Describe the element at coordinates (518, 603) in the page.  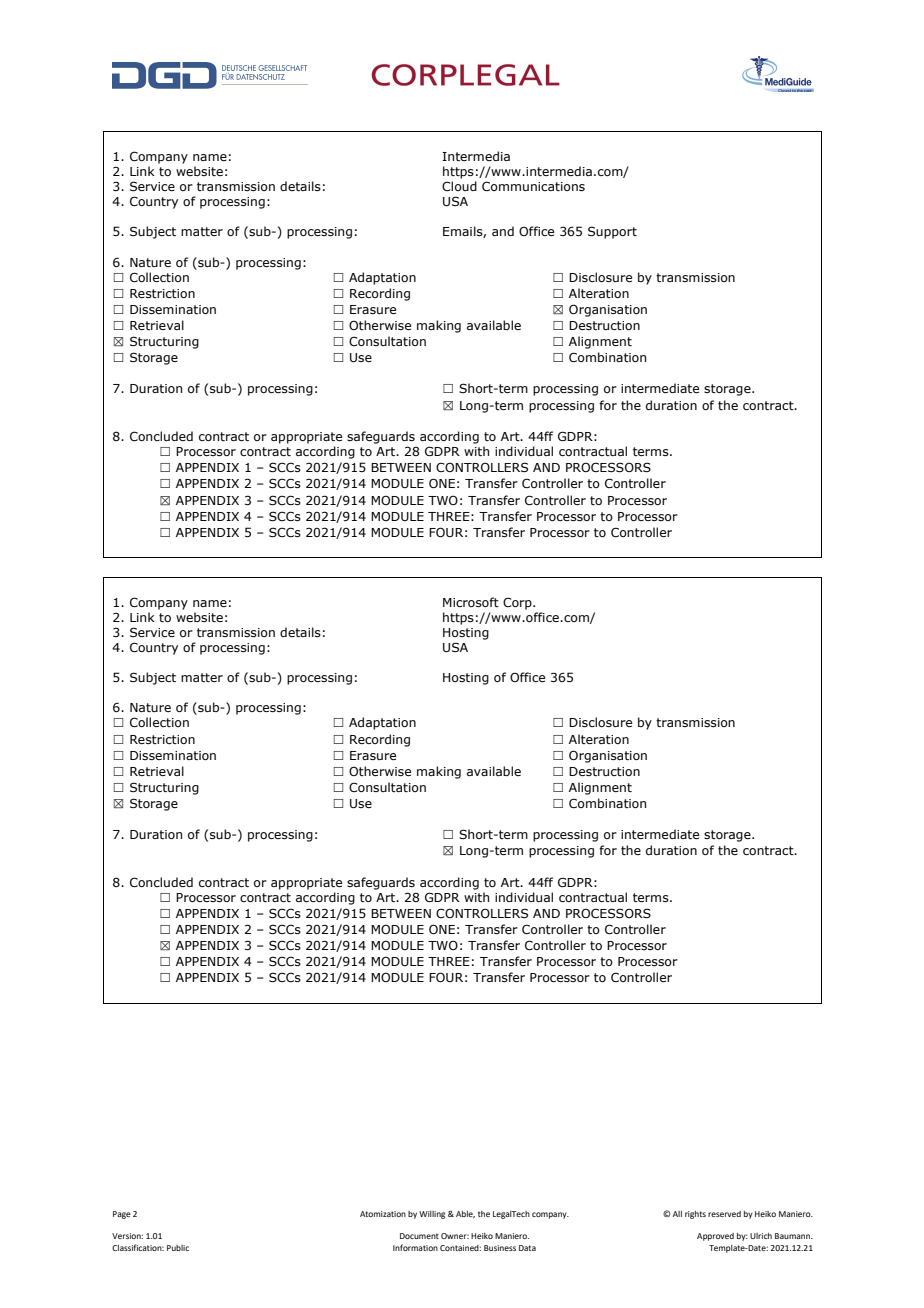
I see `Corp` at that location.
